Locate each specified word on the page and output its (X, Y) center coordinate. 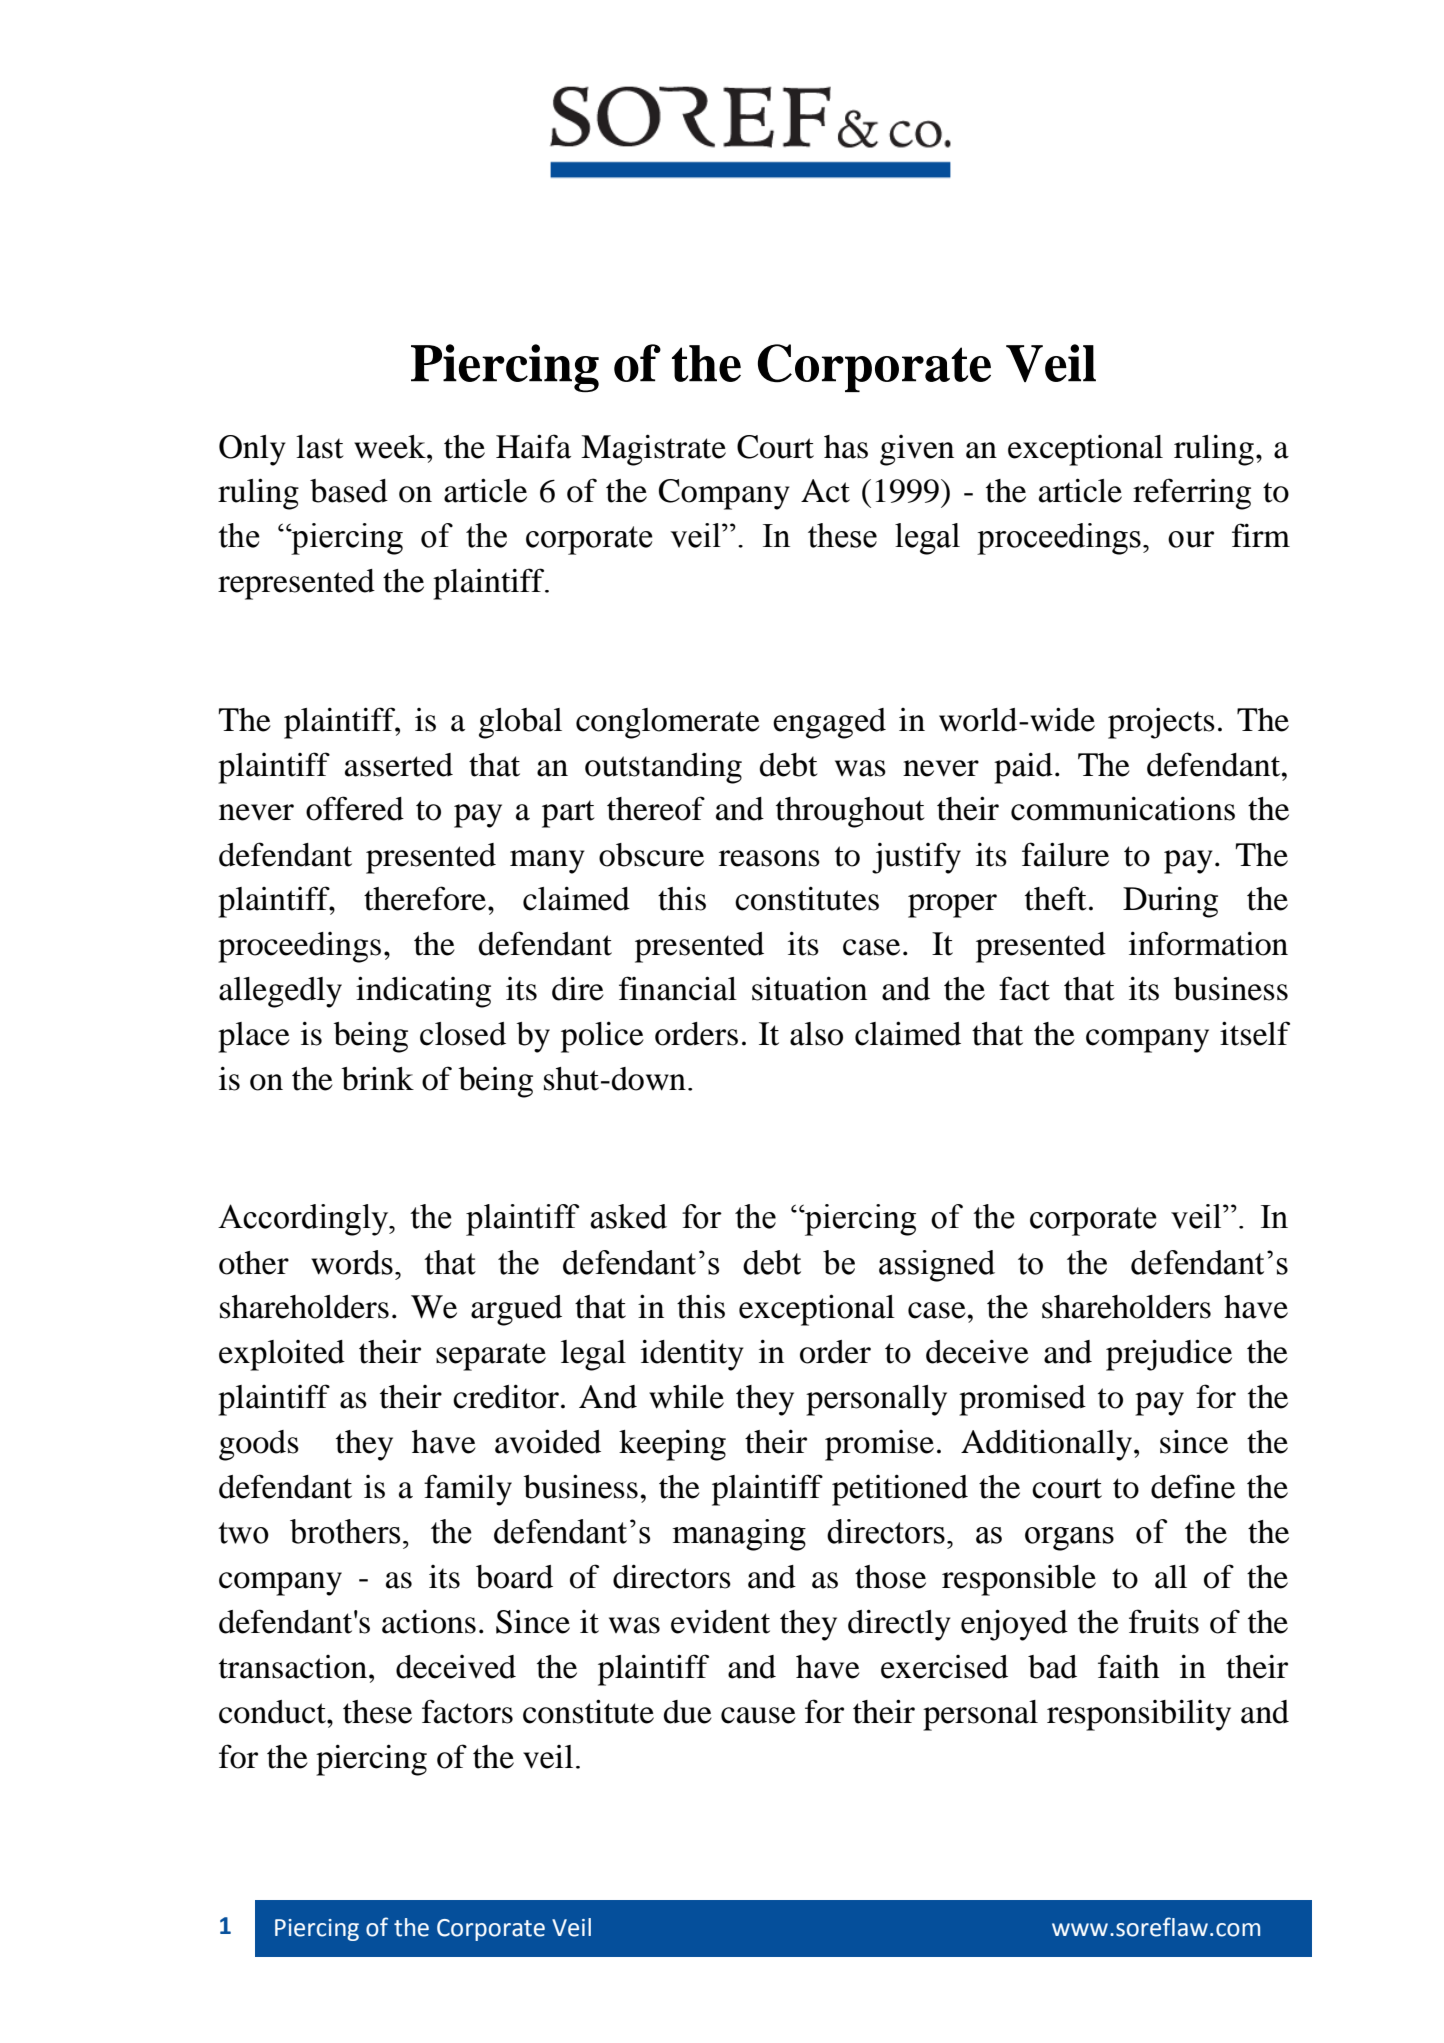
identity (692, 1355)
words (352, 1262)
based (349, 491)
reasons (769, 858)
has (846, 447)
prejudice (1169, 1355)
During (1170, 902)
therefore (426, 898)
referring (1192, 494)
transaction (293, 1667)
